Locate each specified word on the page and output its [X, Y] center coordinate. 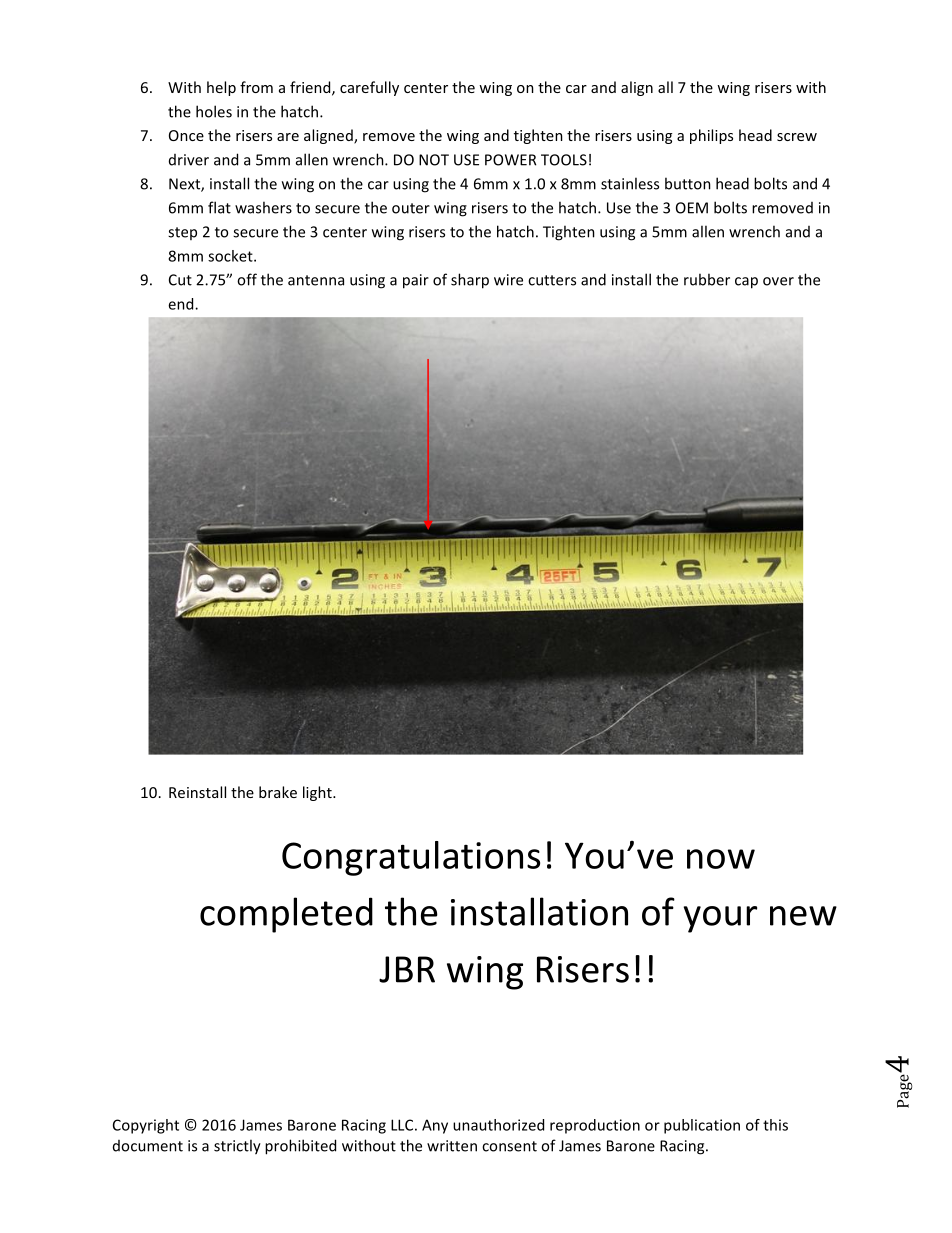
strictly [237, 1147]
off [247, 279]
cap [746, 283]
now [721, 859]
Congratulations [411, 858]
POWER [510, 160]
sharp [470, 281]
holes [214, 111]
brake [278, 792]
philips [711, 136]
